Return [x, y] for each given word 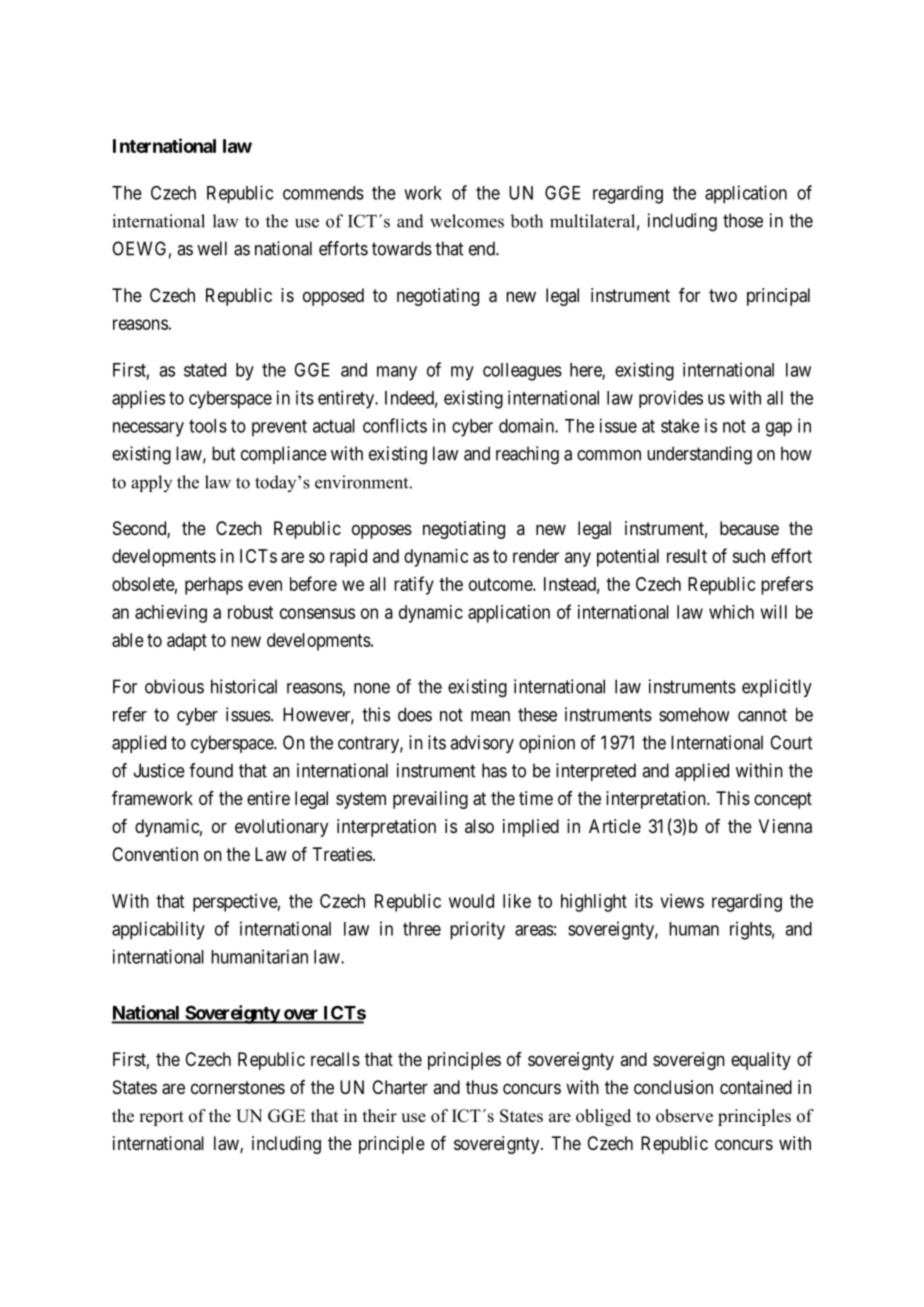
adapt [187, 642]
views [682, 901]
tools [208, 426]
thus [482, 1087]
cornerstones [238, 1087]
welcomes [467, 221]
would [471, 901]
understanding [699, 455]
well [212, 248]
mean [490, 716]
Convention [155, 854]
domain [527, 425]
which [731, 612]
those [743, 220]
